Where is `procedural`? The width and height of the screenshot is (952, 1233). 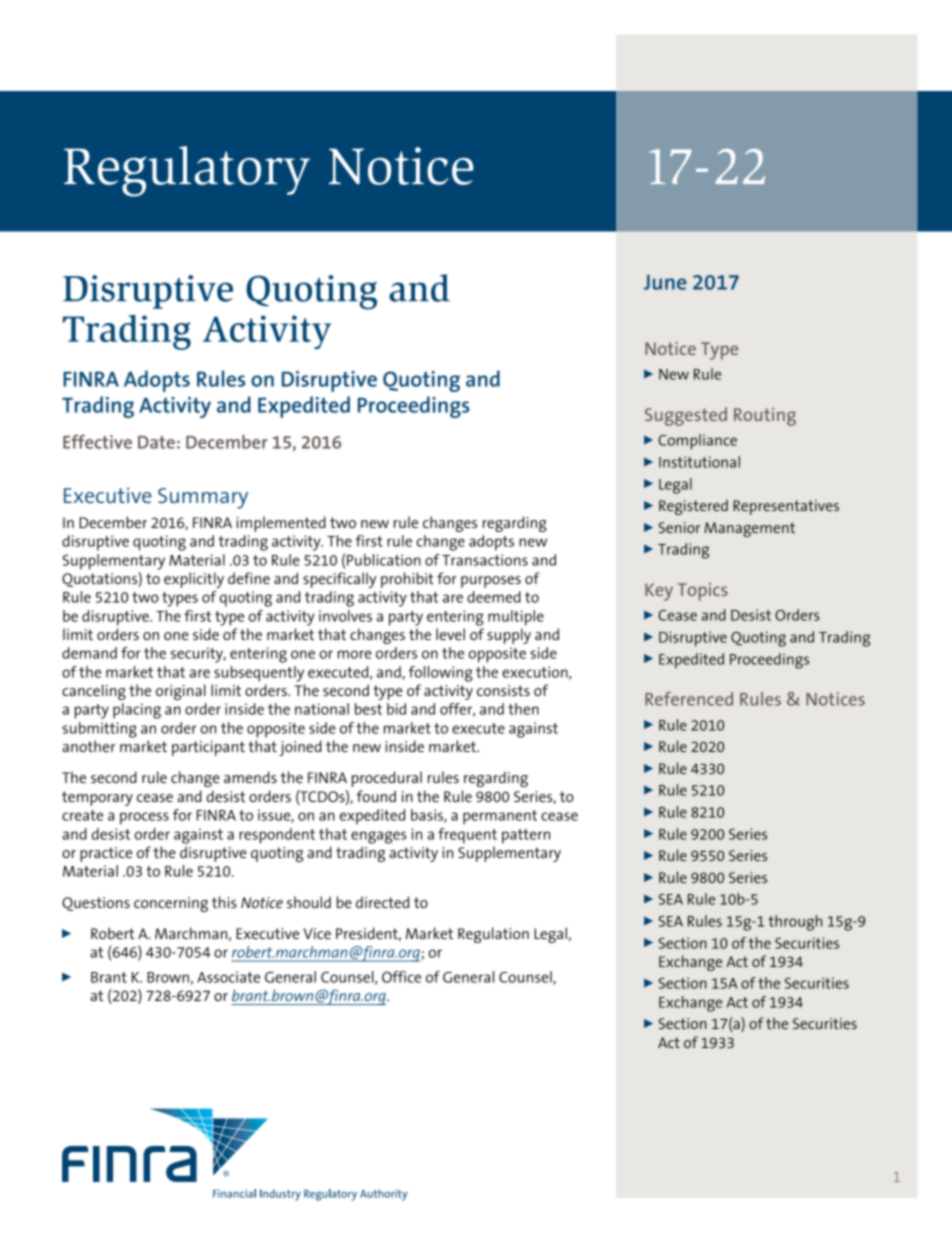
procedural is located at coordinates (387, 779).
